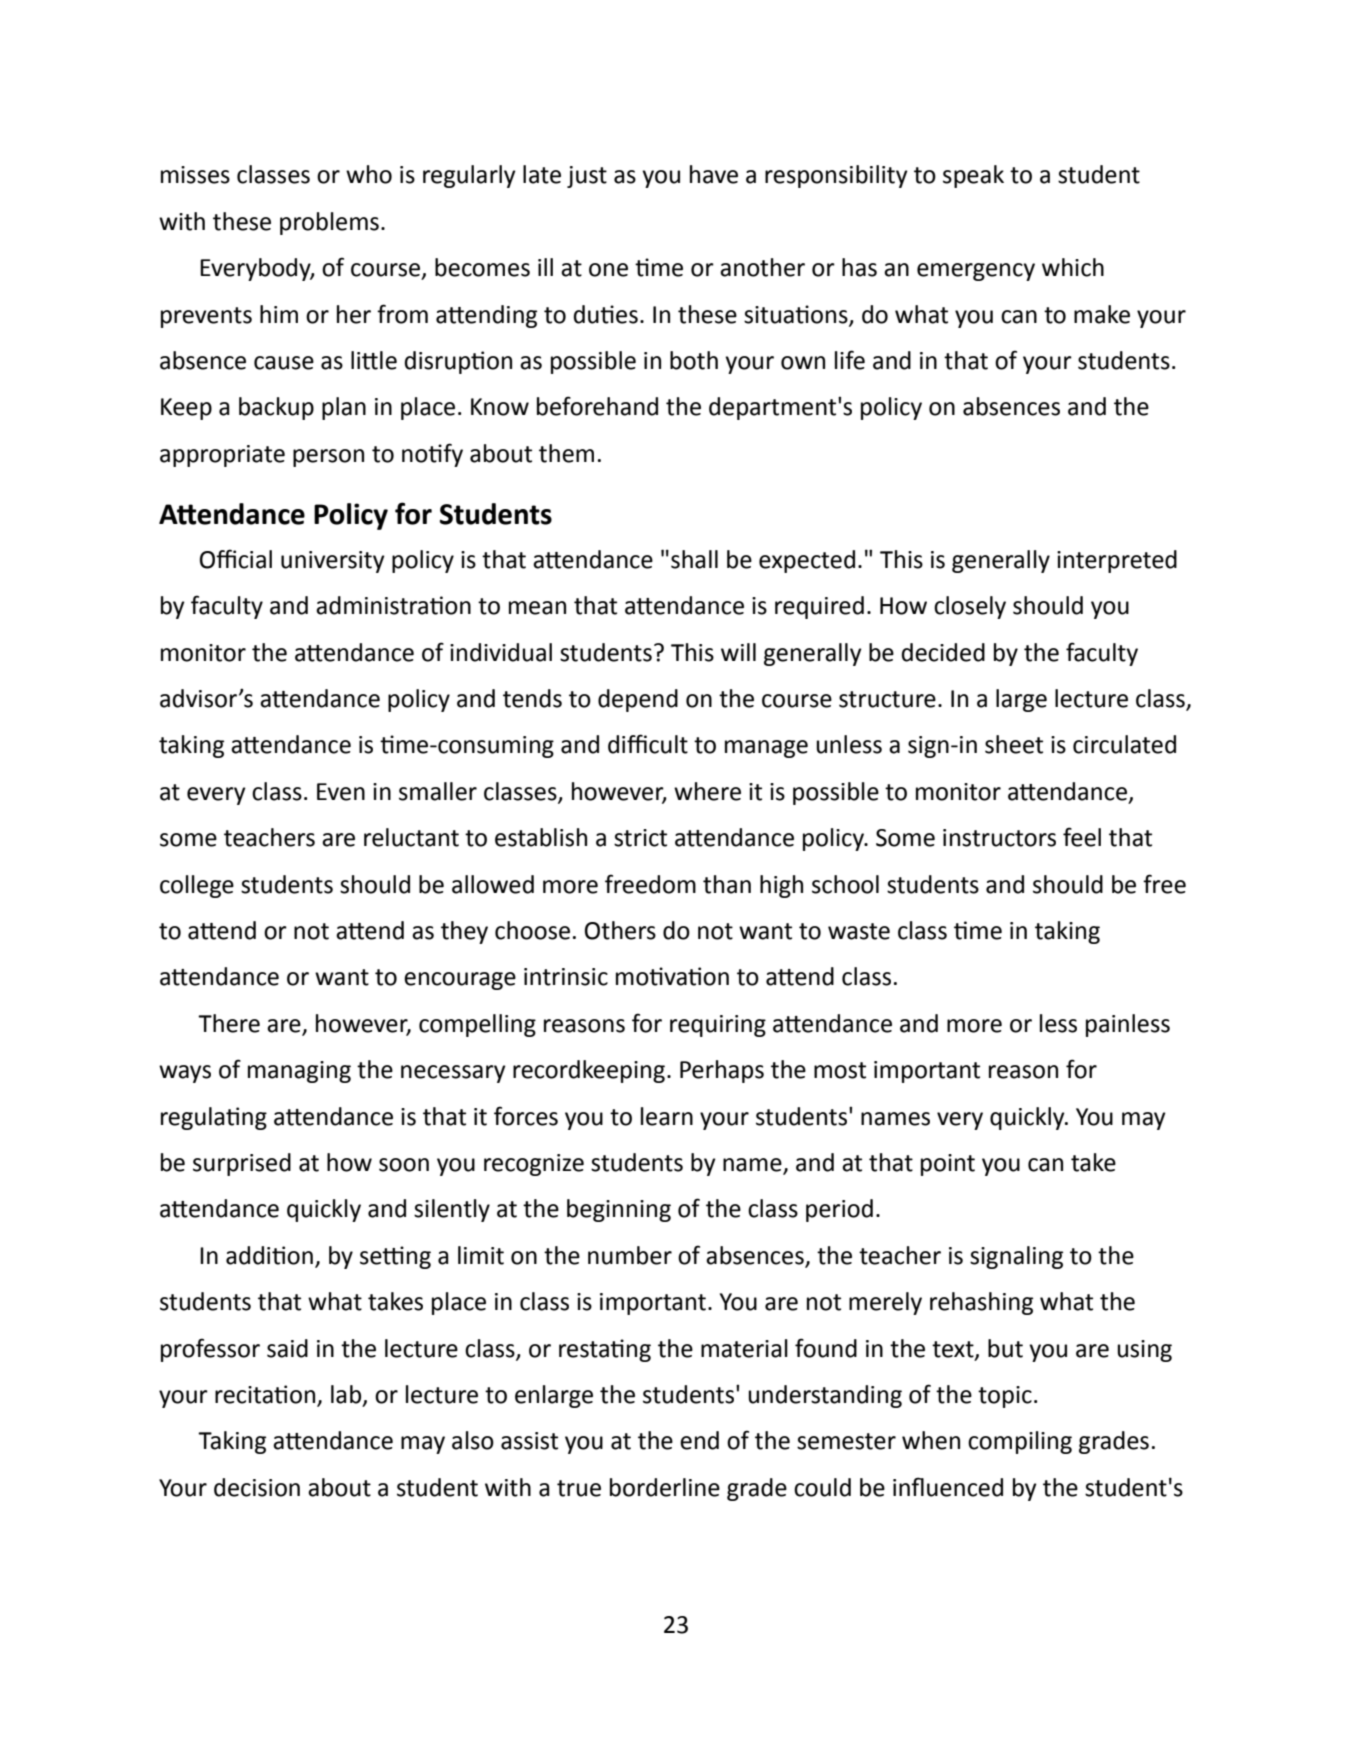  I want to click on instructors, so click(999, 838).
